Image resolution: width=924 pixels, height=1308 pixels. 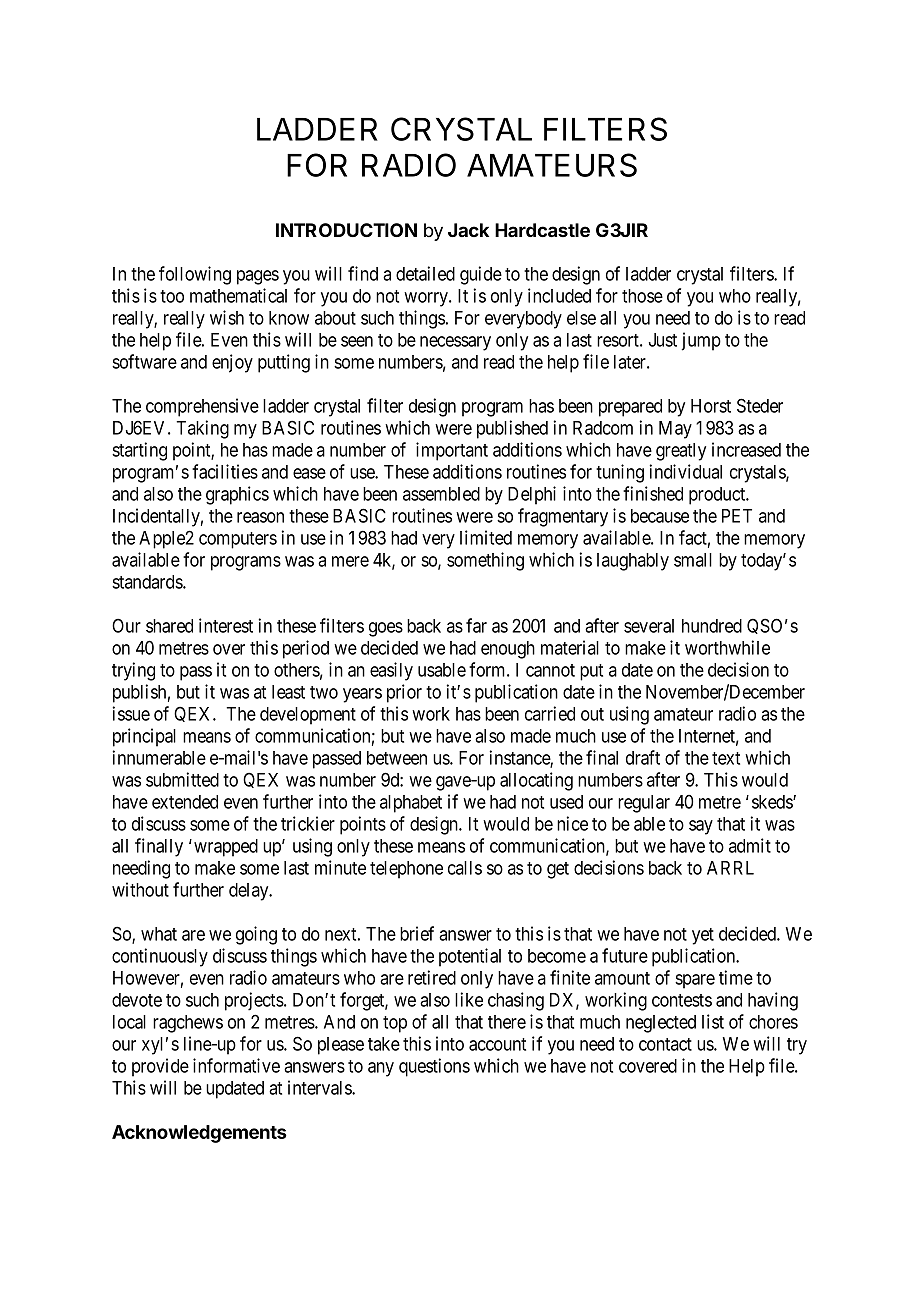 I want to click on following, so click(x=195, y=275).
